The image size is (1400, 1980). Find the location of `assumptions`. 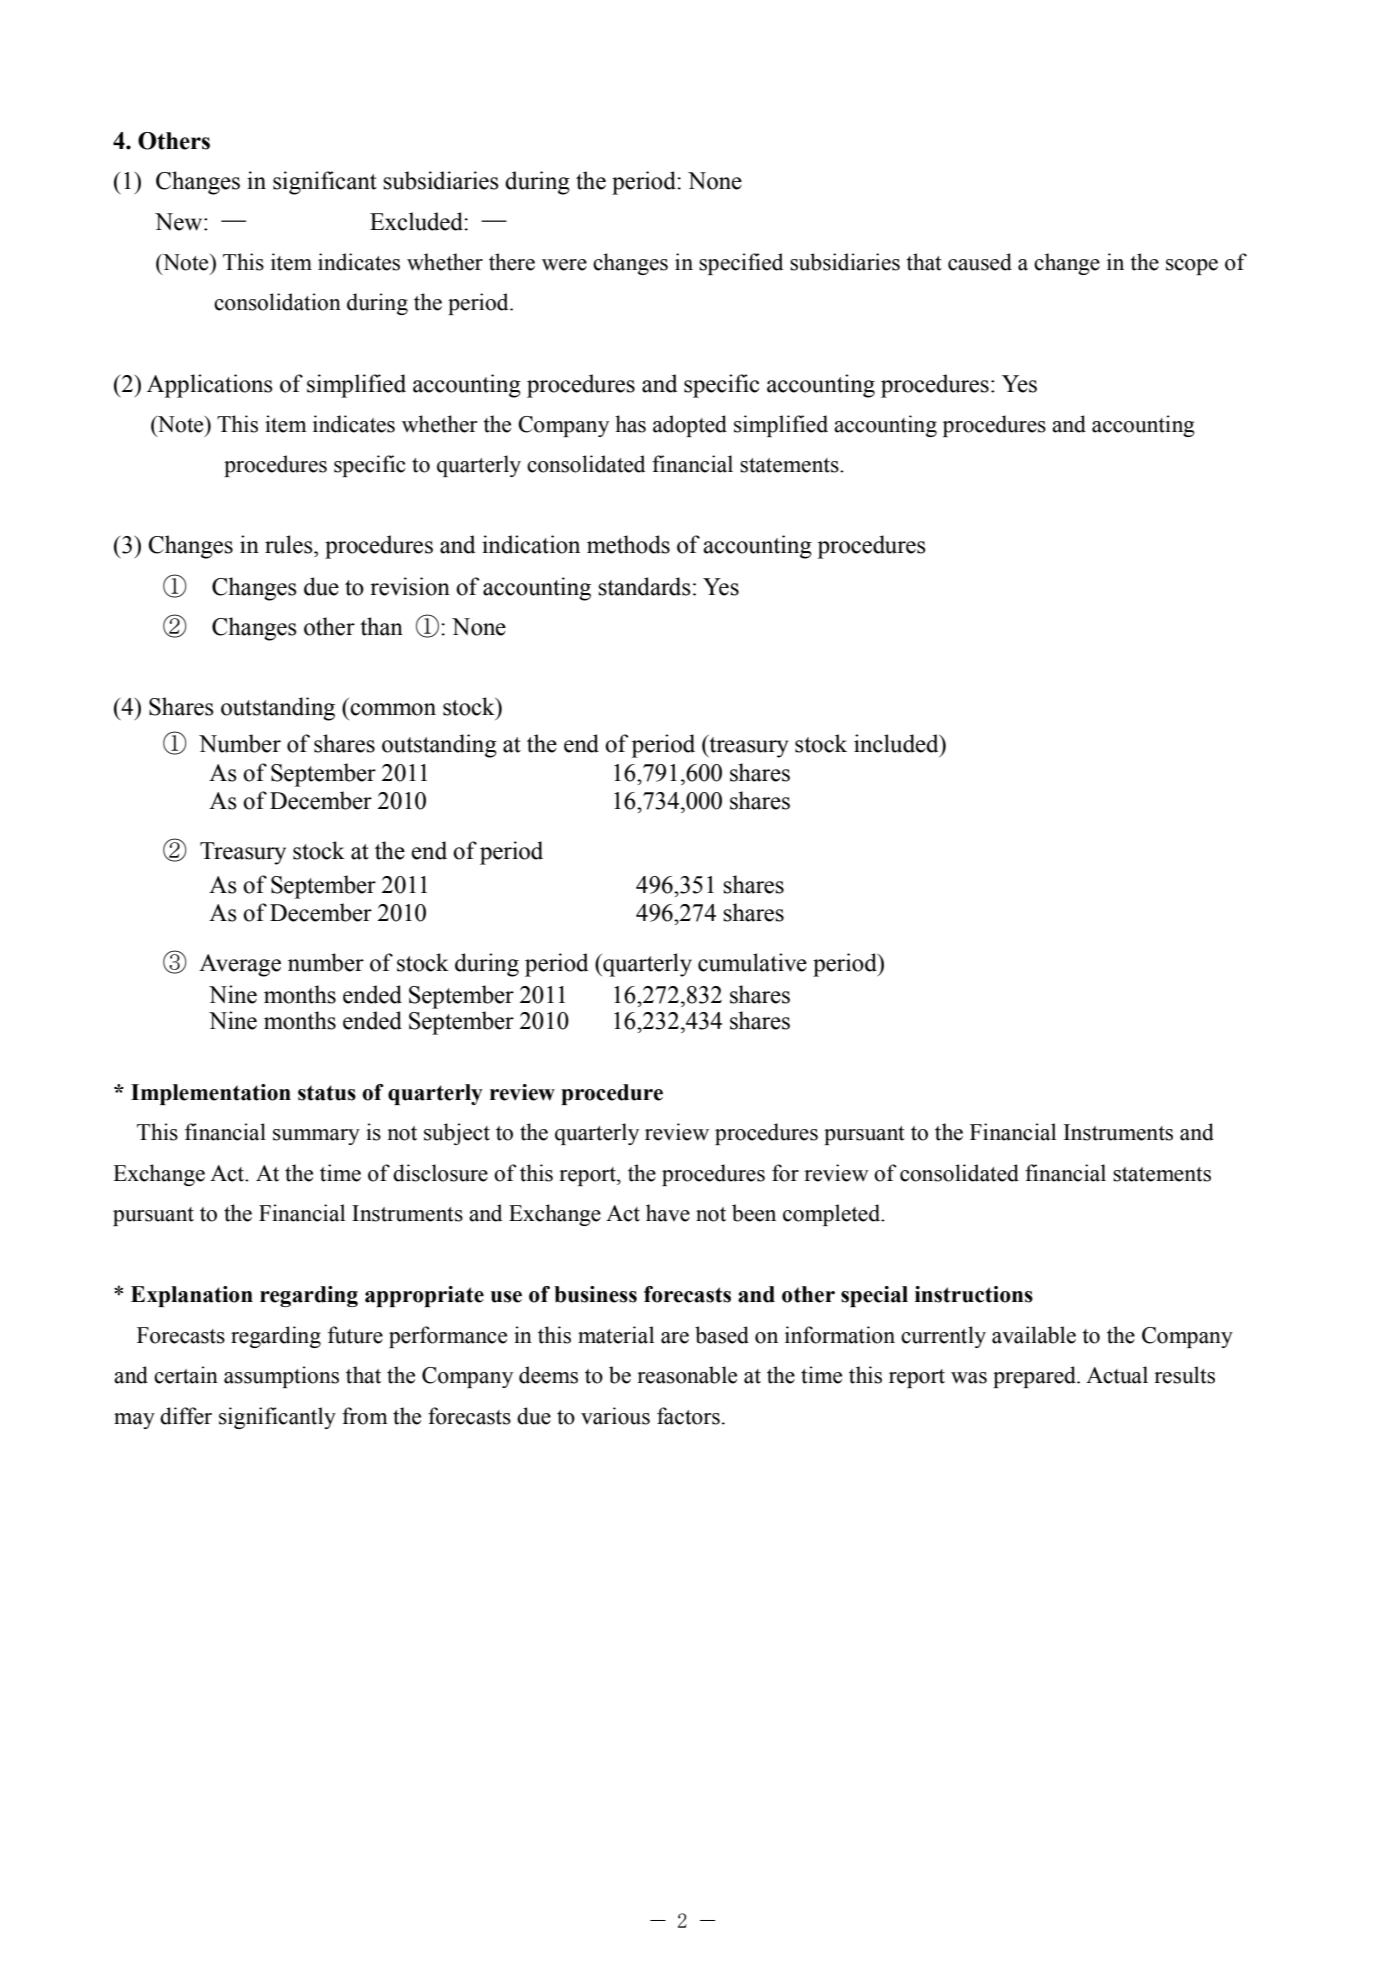

assumptions is located at coordinates (281, 1377).
